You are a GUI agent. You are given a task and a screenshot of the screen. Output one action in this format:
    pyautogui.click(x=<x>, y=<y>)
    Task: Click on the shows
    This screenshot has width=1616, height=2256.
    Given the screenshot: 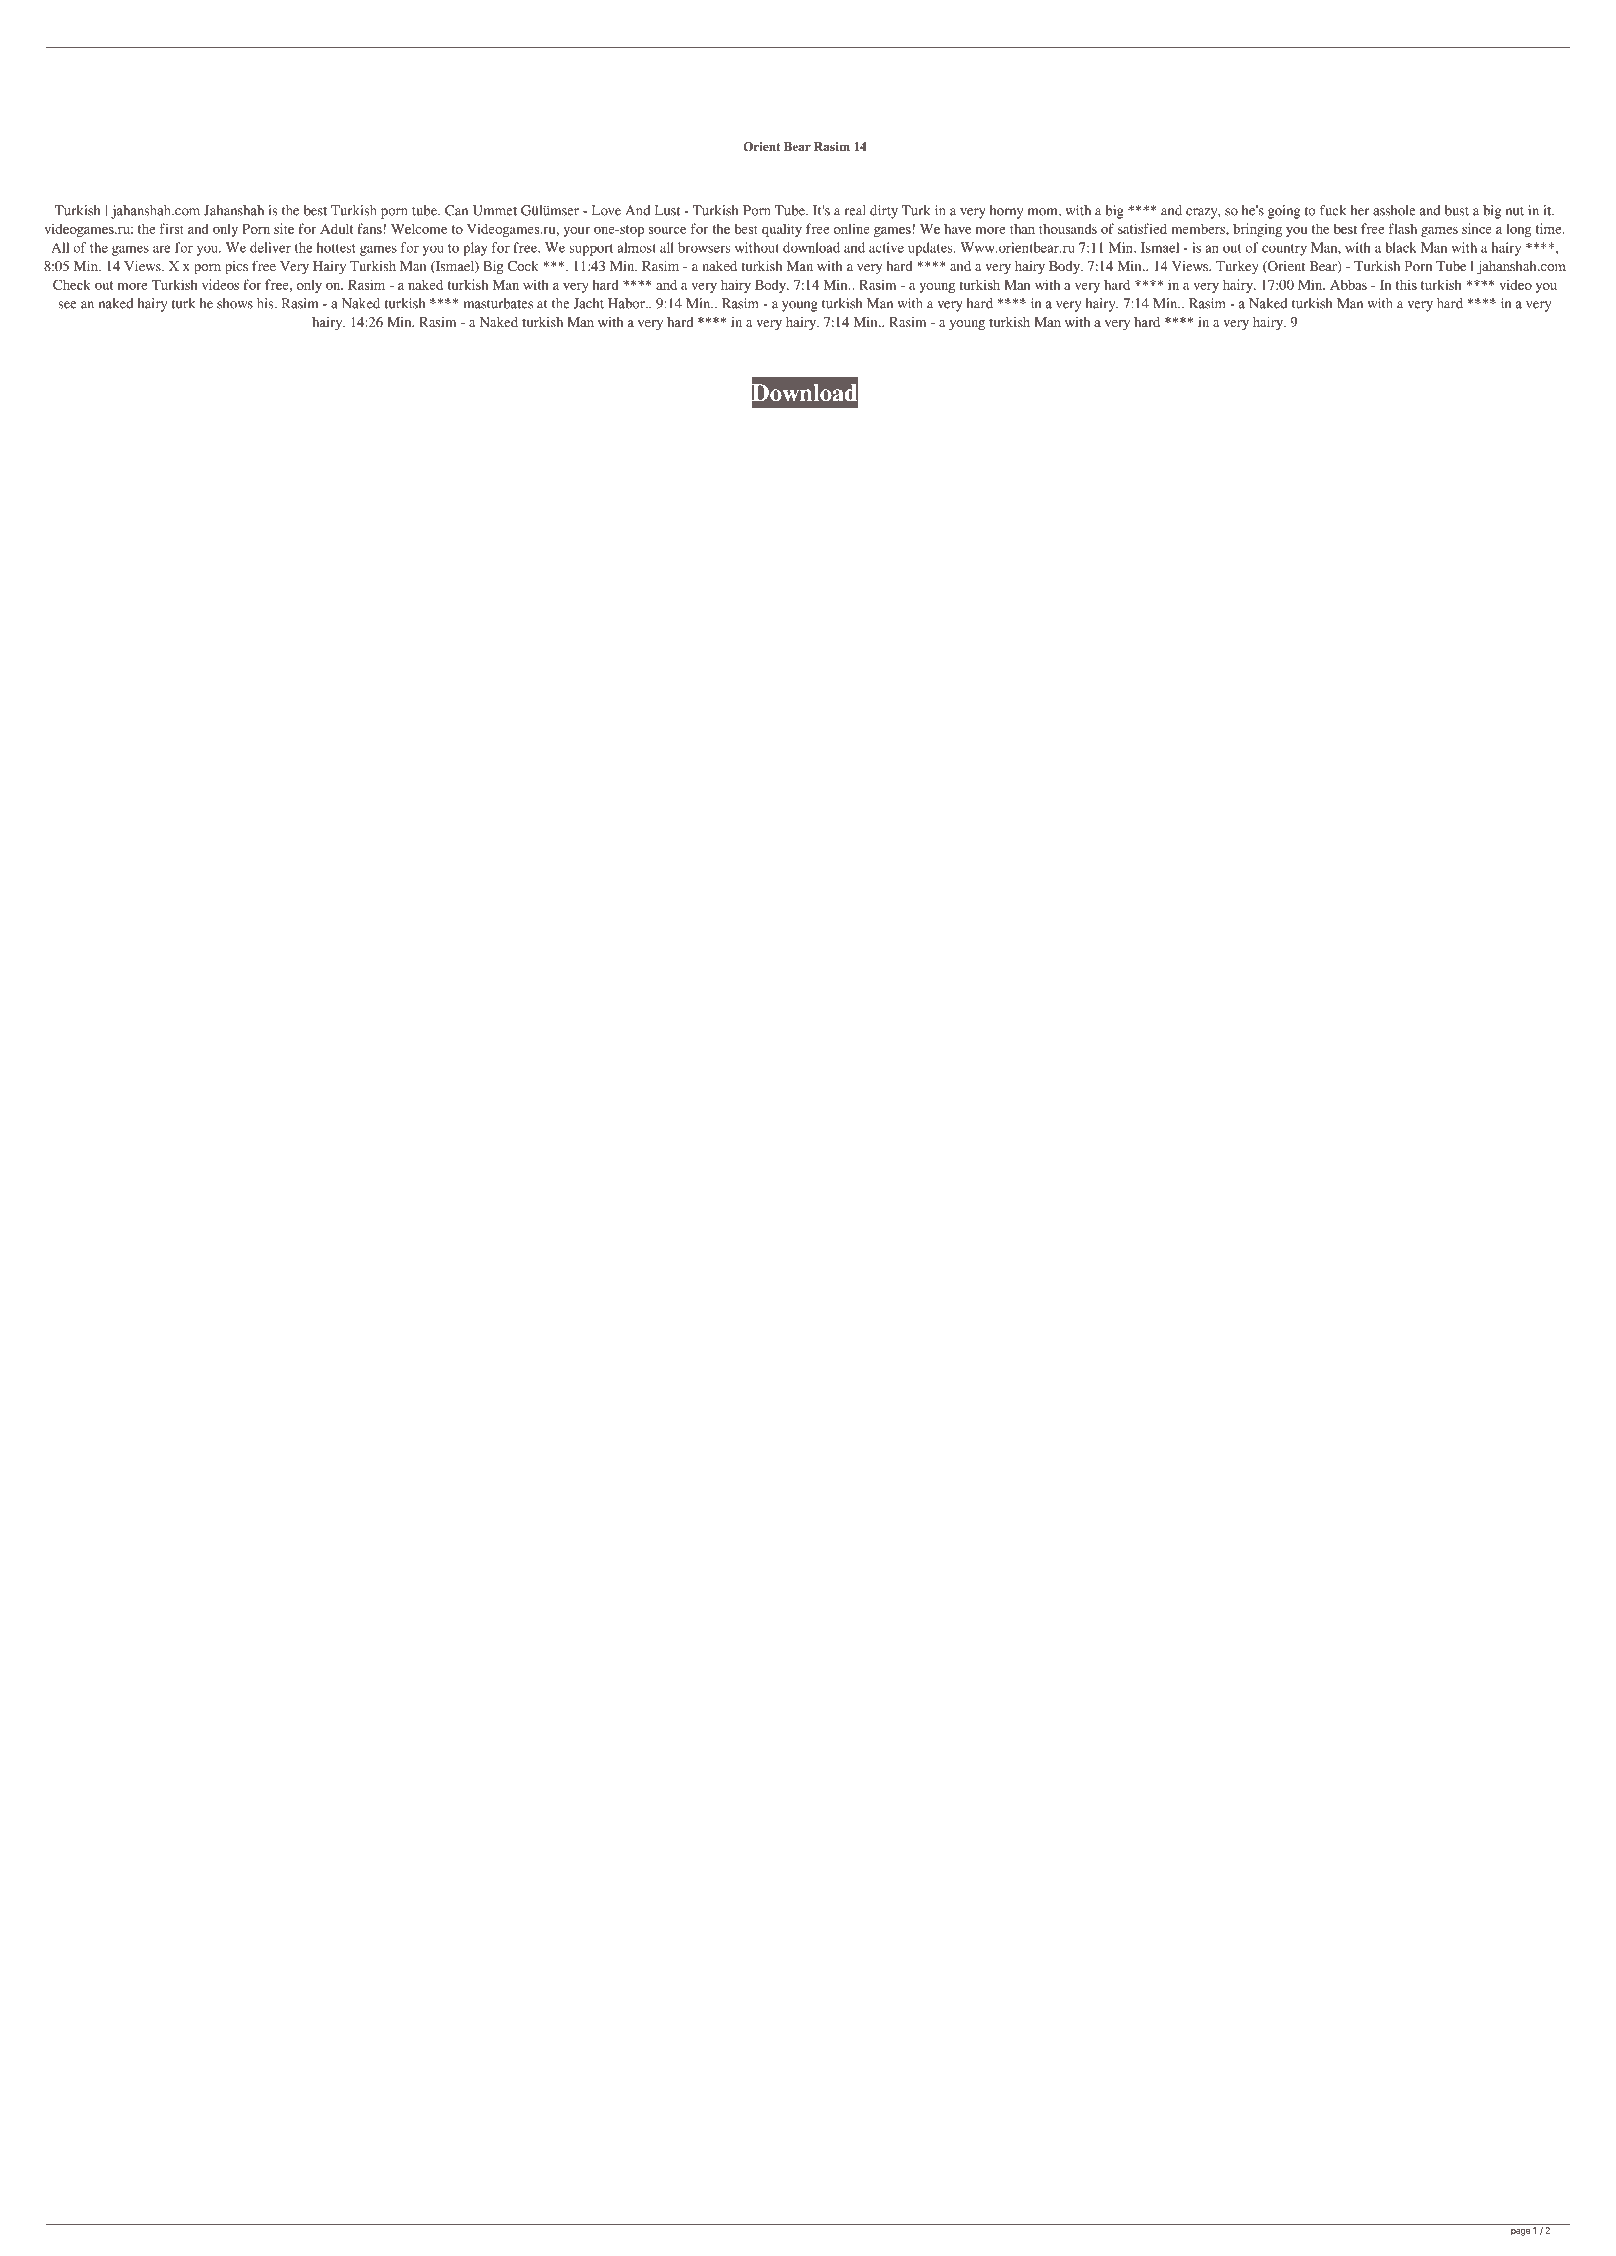 What is the action you would take?
    pyautogui.click(x=235, y=303)
